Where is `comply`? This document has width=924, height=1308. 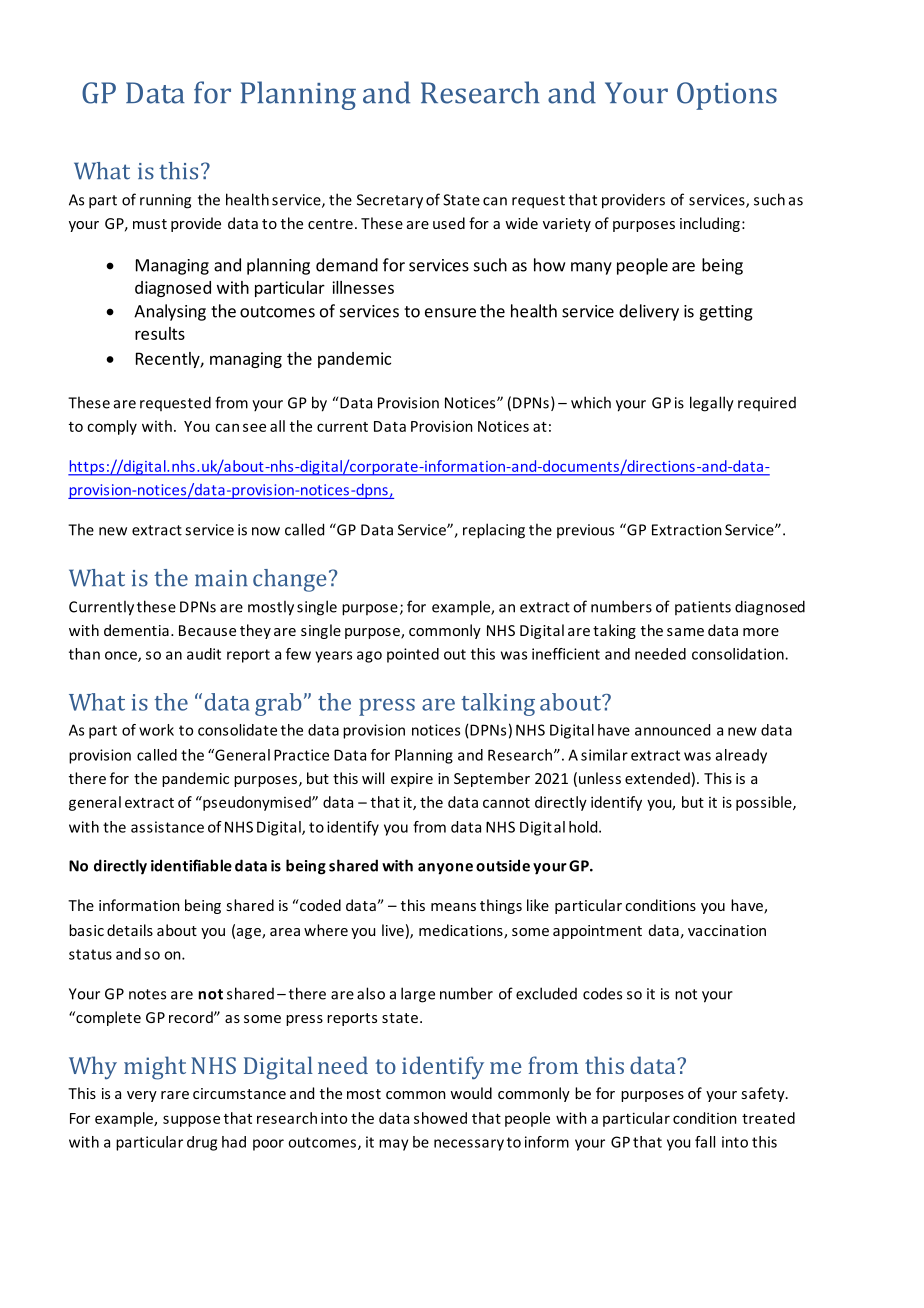 comply is located at coordinates (112, 427).
